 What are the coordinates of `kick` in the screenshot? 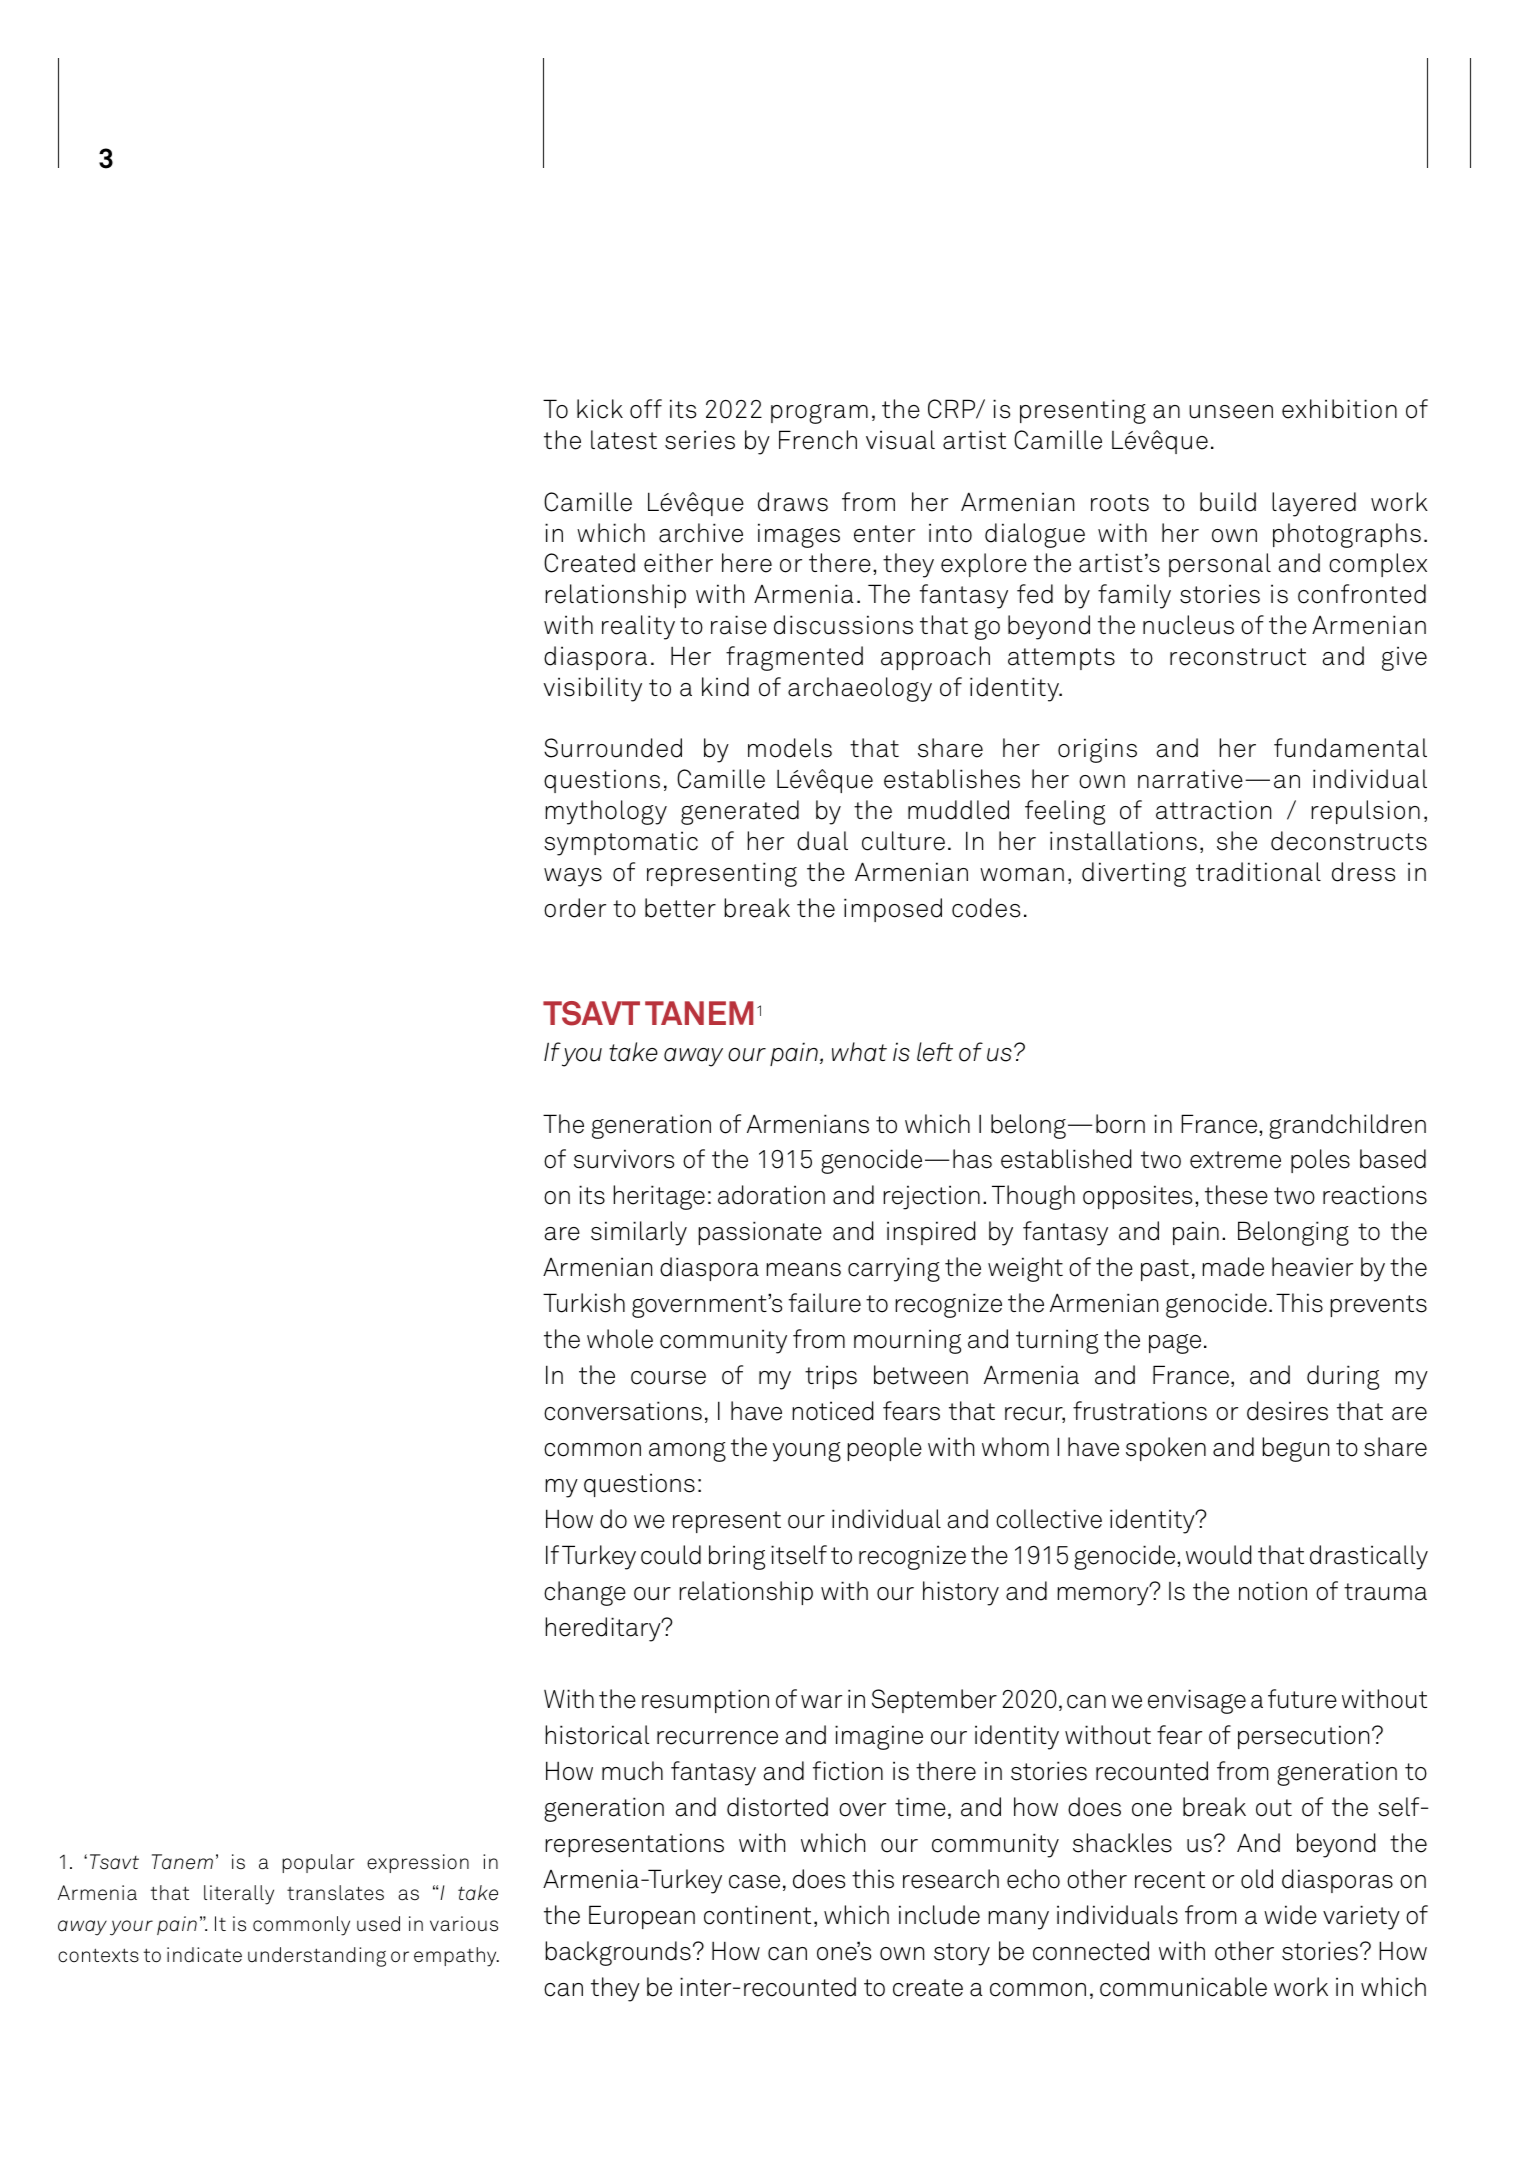 It's located at (600, 409).
